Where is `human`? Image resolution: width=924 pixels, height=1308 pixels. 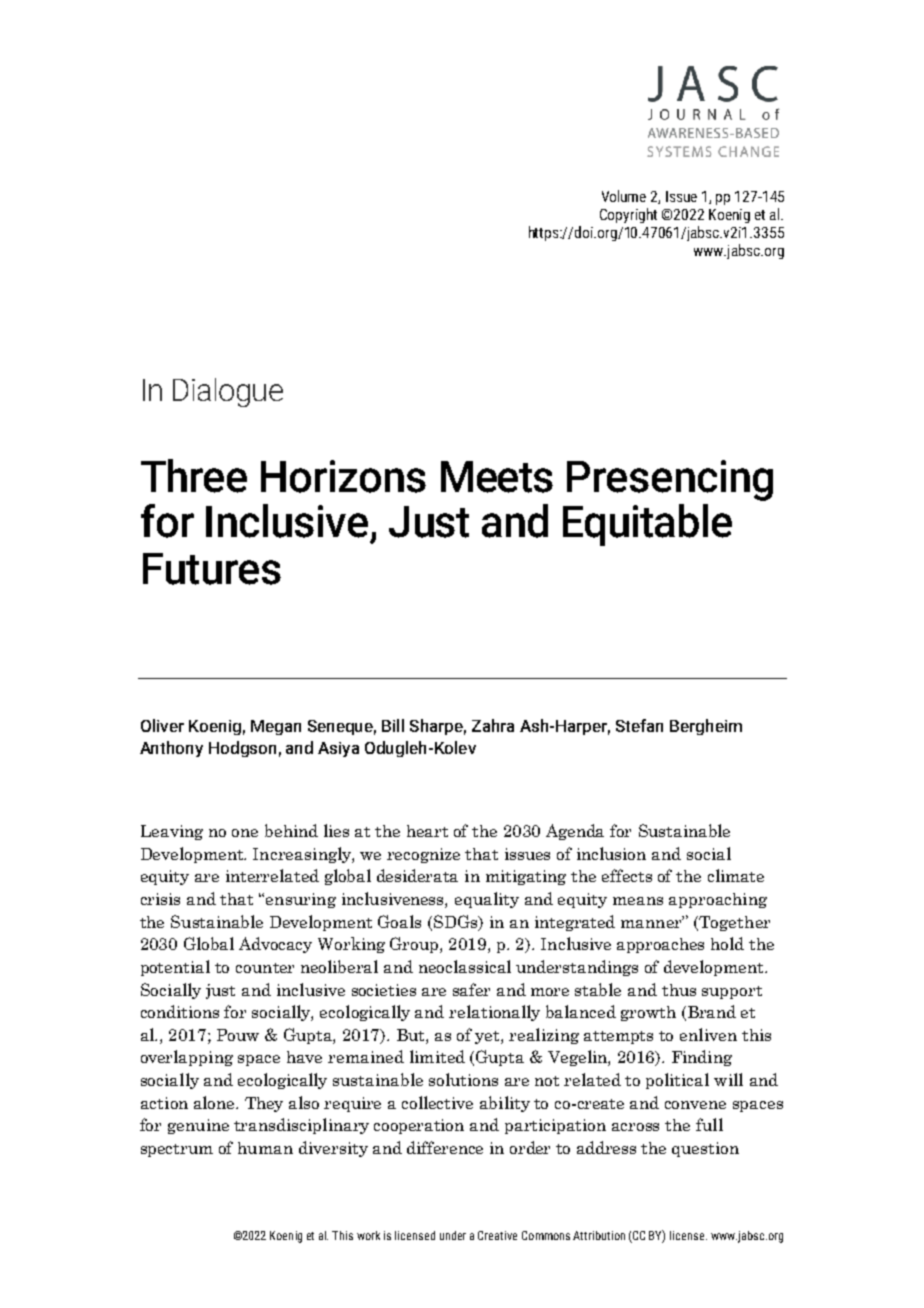
human is located at coordinates (265, 1148).
